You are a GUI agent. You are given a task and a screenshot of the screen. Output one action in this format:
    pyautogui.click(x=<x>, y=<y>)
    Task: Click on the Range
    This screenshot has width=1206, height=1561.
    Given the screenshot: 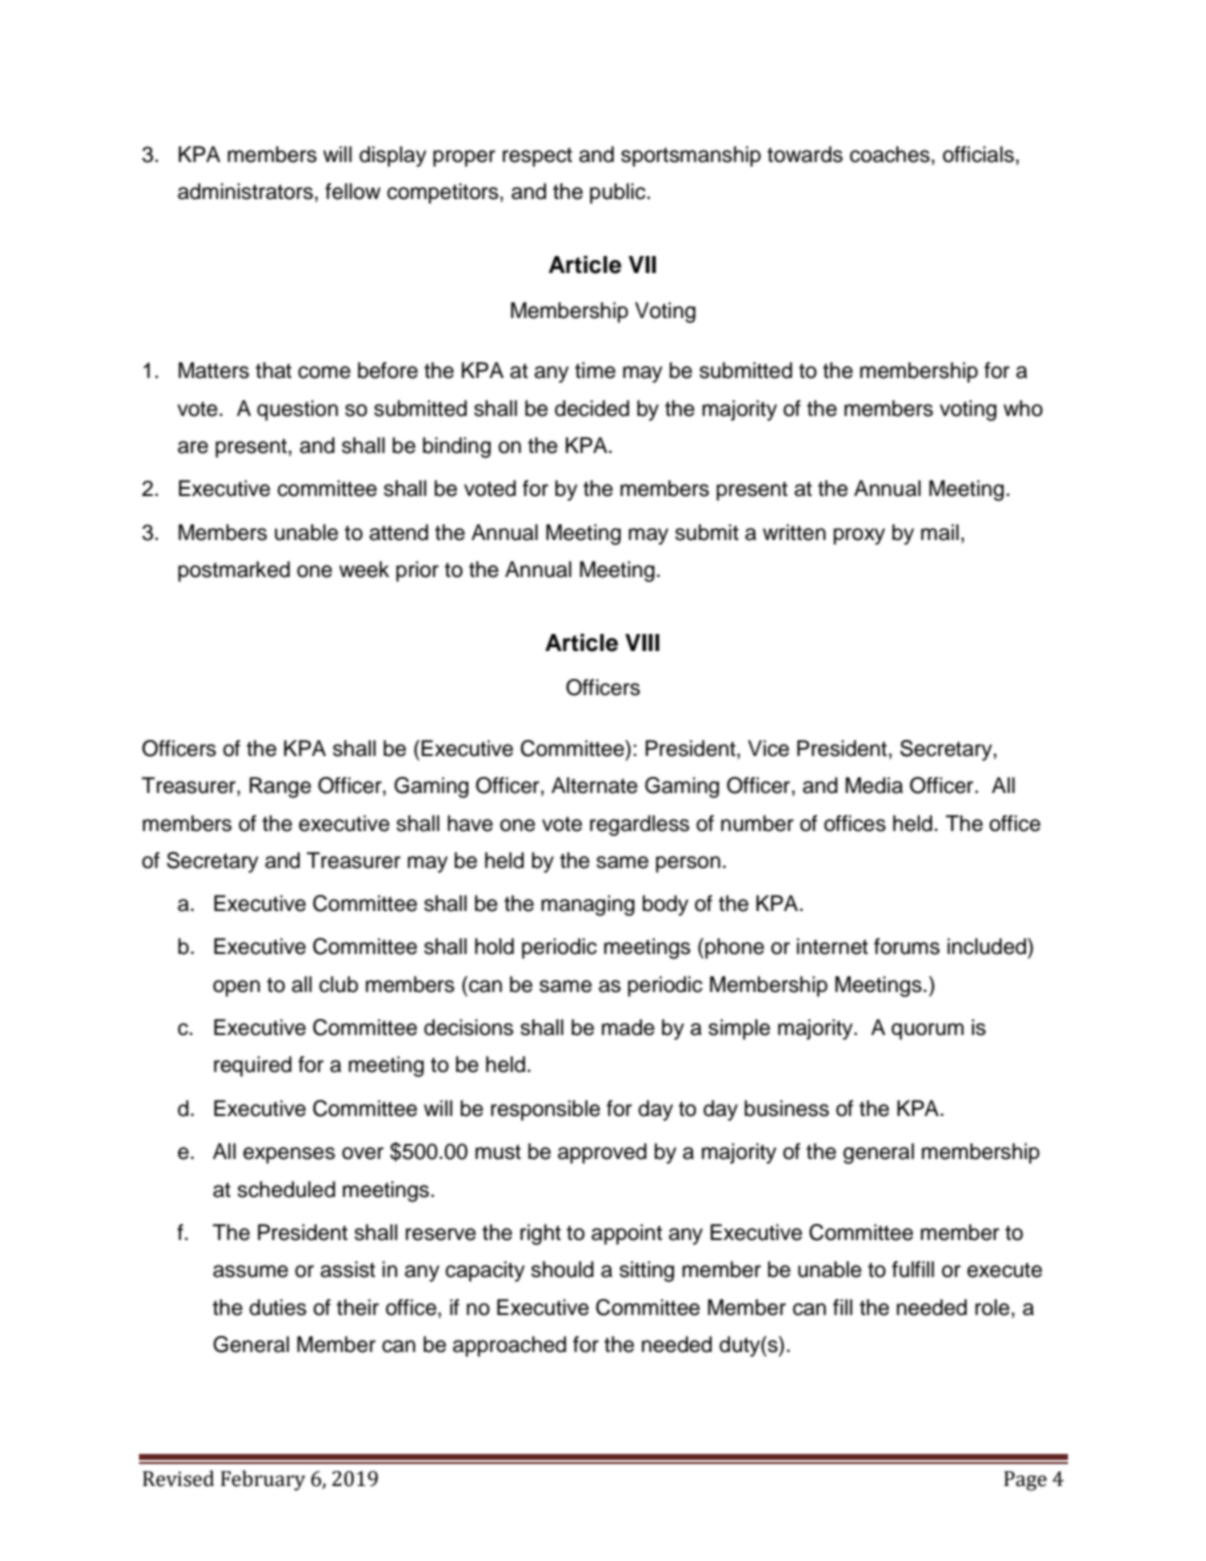 What is the action you would take?
    pyautogui.click(x=280, y=787)
